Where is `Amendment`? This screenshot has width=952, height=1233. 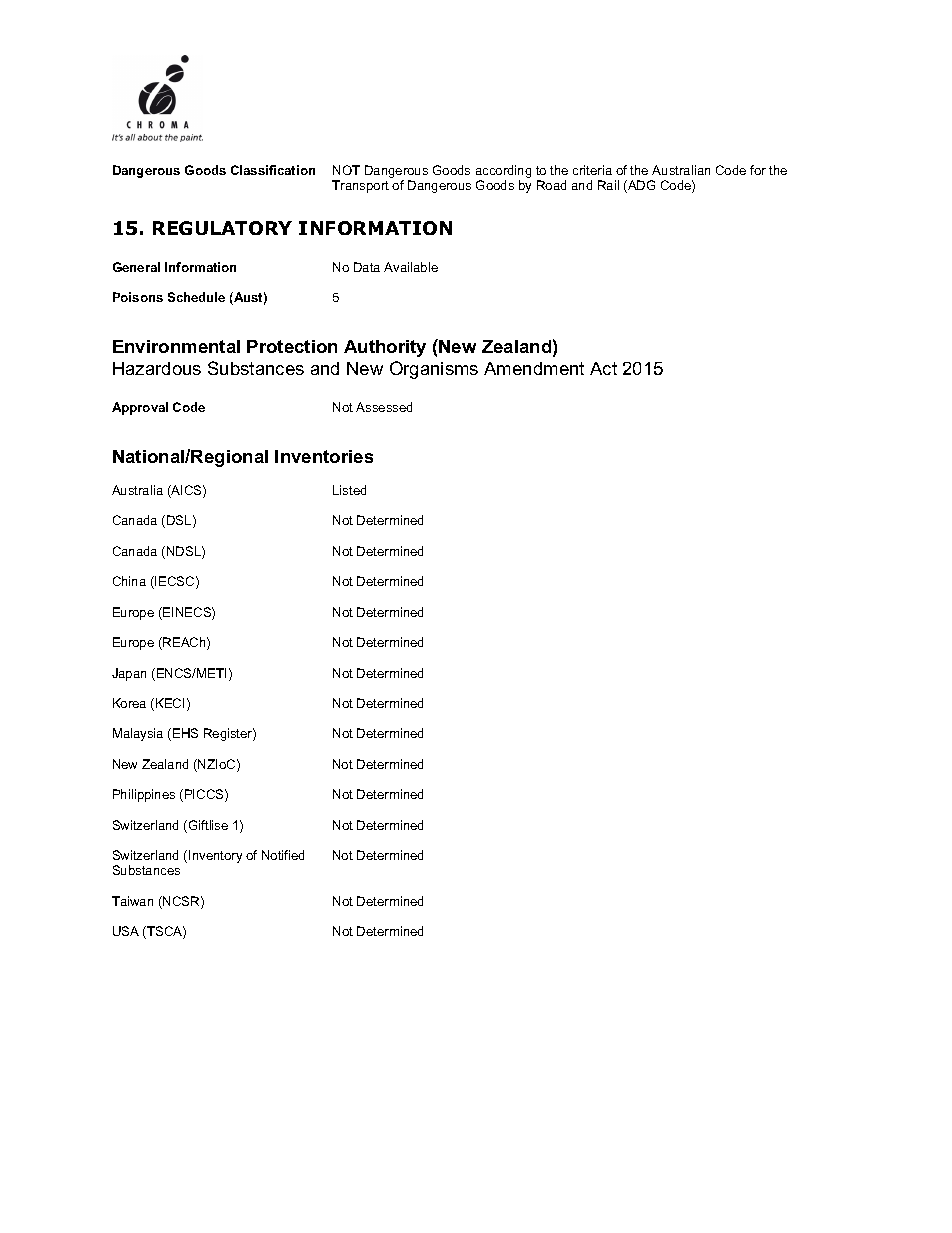 Amendment is located at coordinates (534, 368).
